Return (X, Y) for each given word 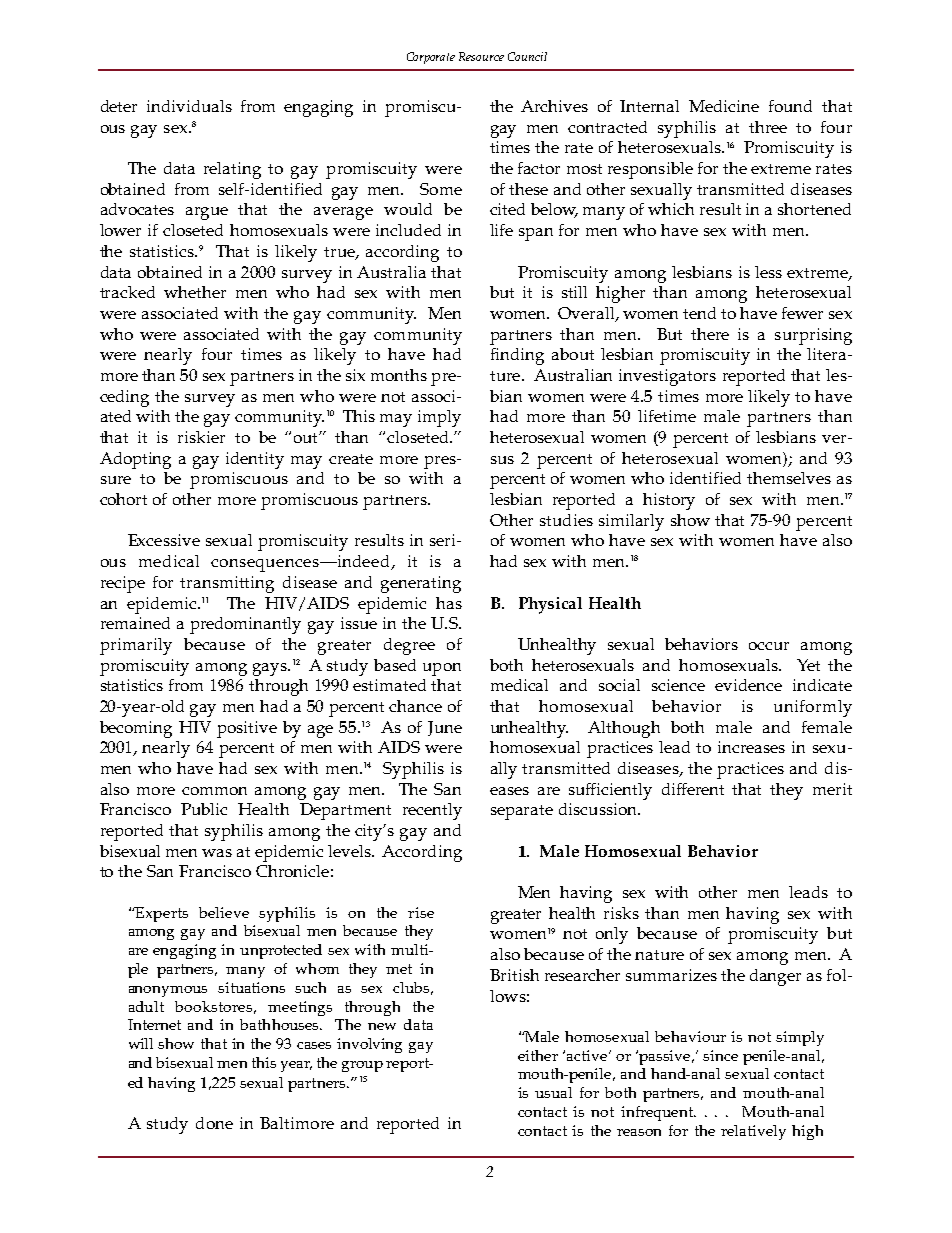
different (693, 789)
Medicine (724, 106)
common (214, 791)
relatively (753, 1132)
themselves (789, 478)
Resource (481, 56)
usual (553, 1092)
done (214, 1123)
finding (517, 356)
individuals (189, 106)
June (445, 728)
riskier (201, 437)
